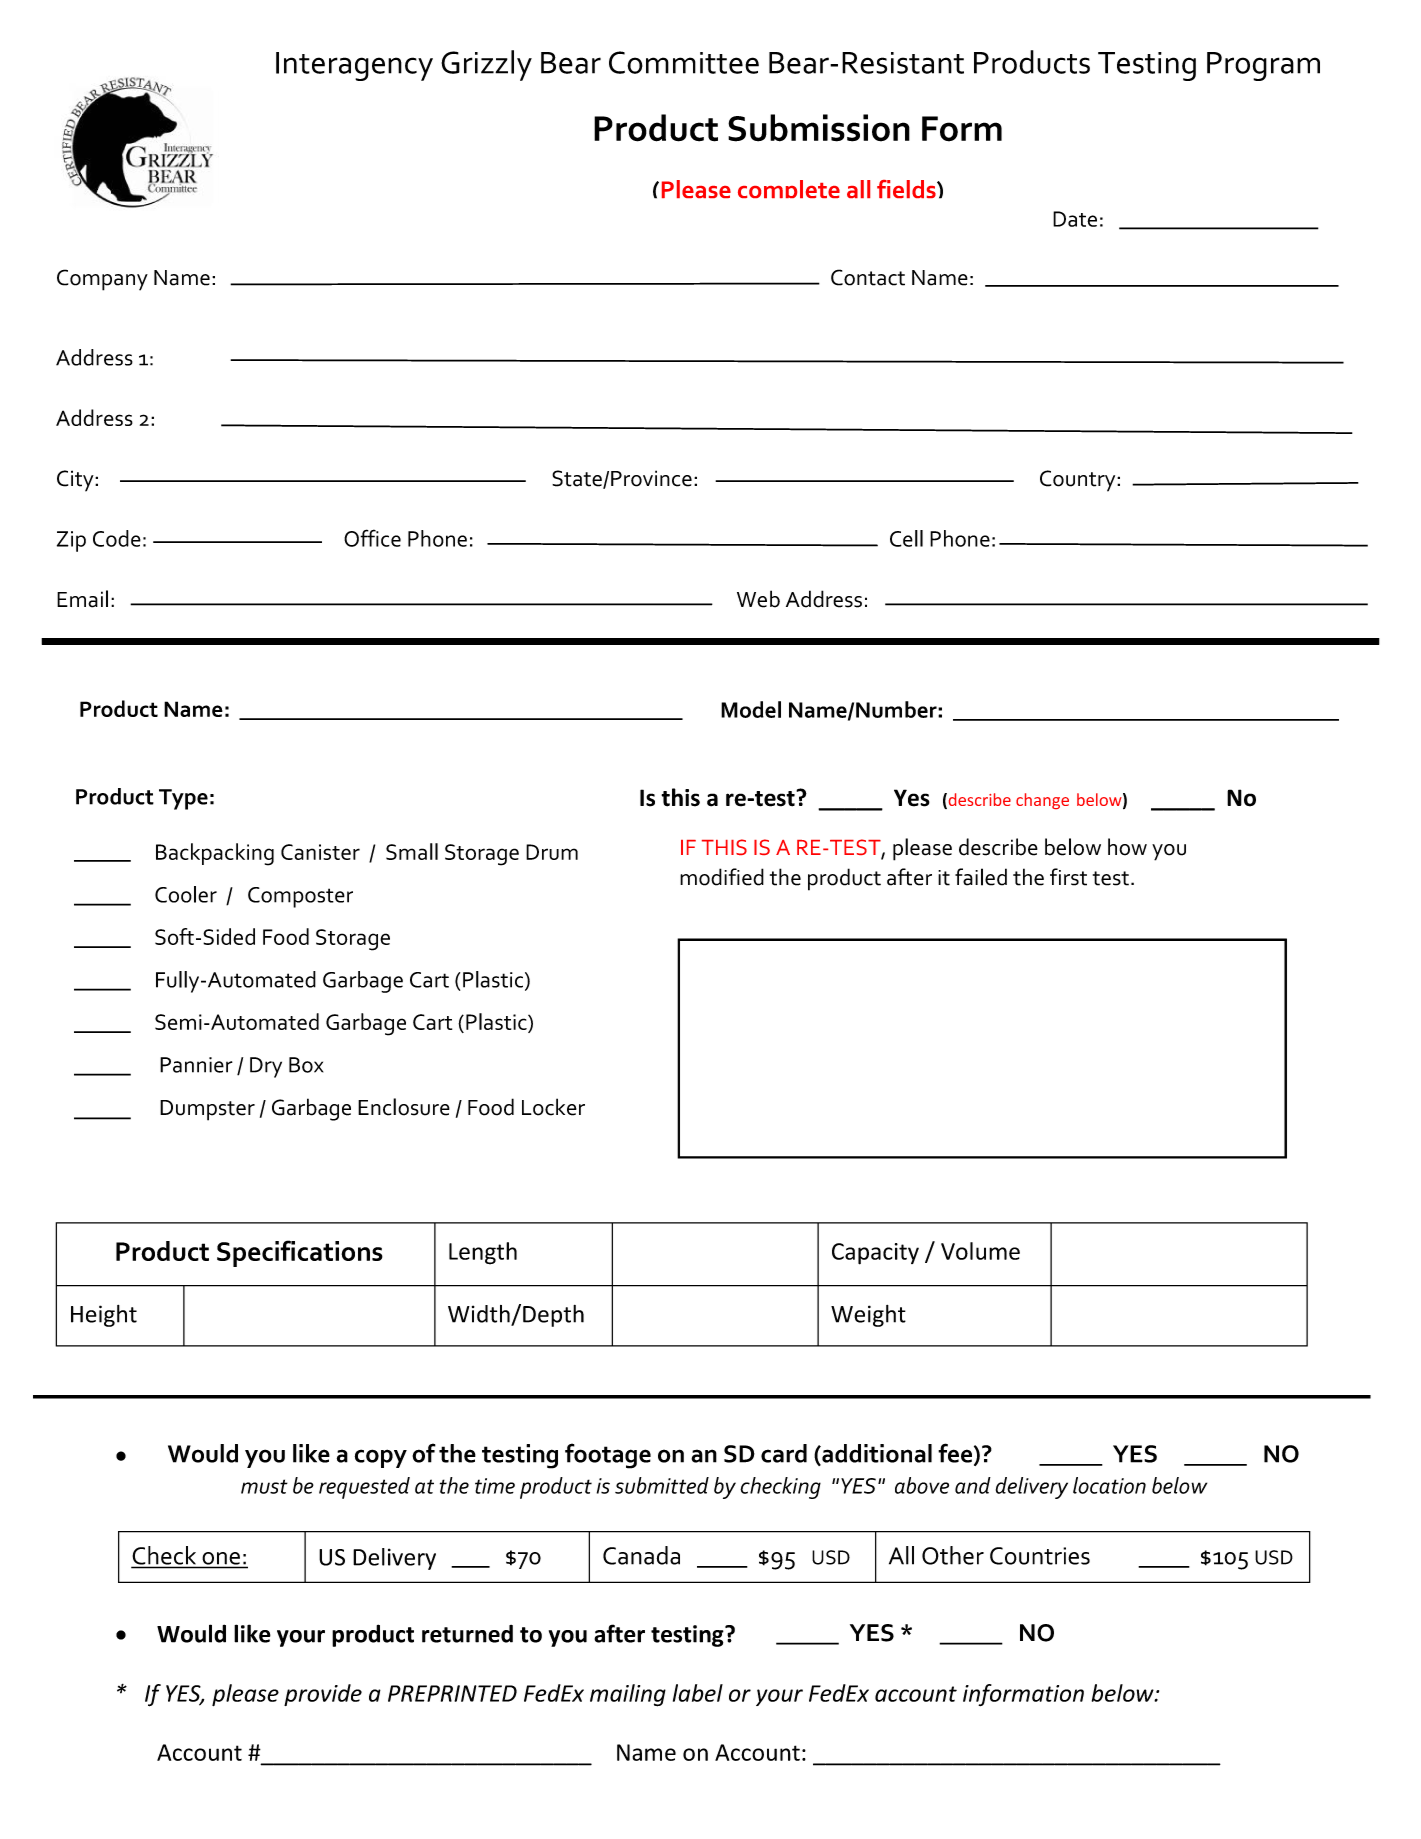  Describe the element at coordinates (758, 599) in the document. I see `Web` at that location.
